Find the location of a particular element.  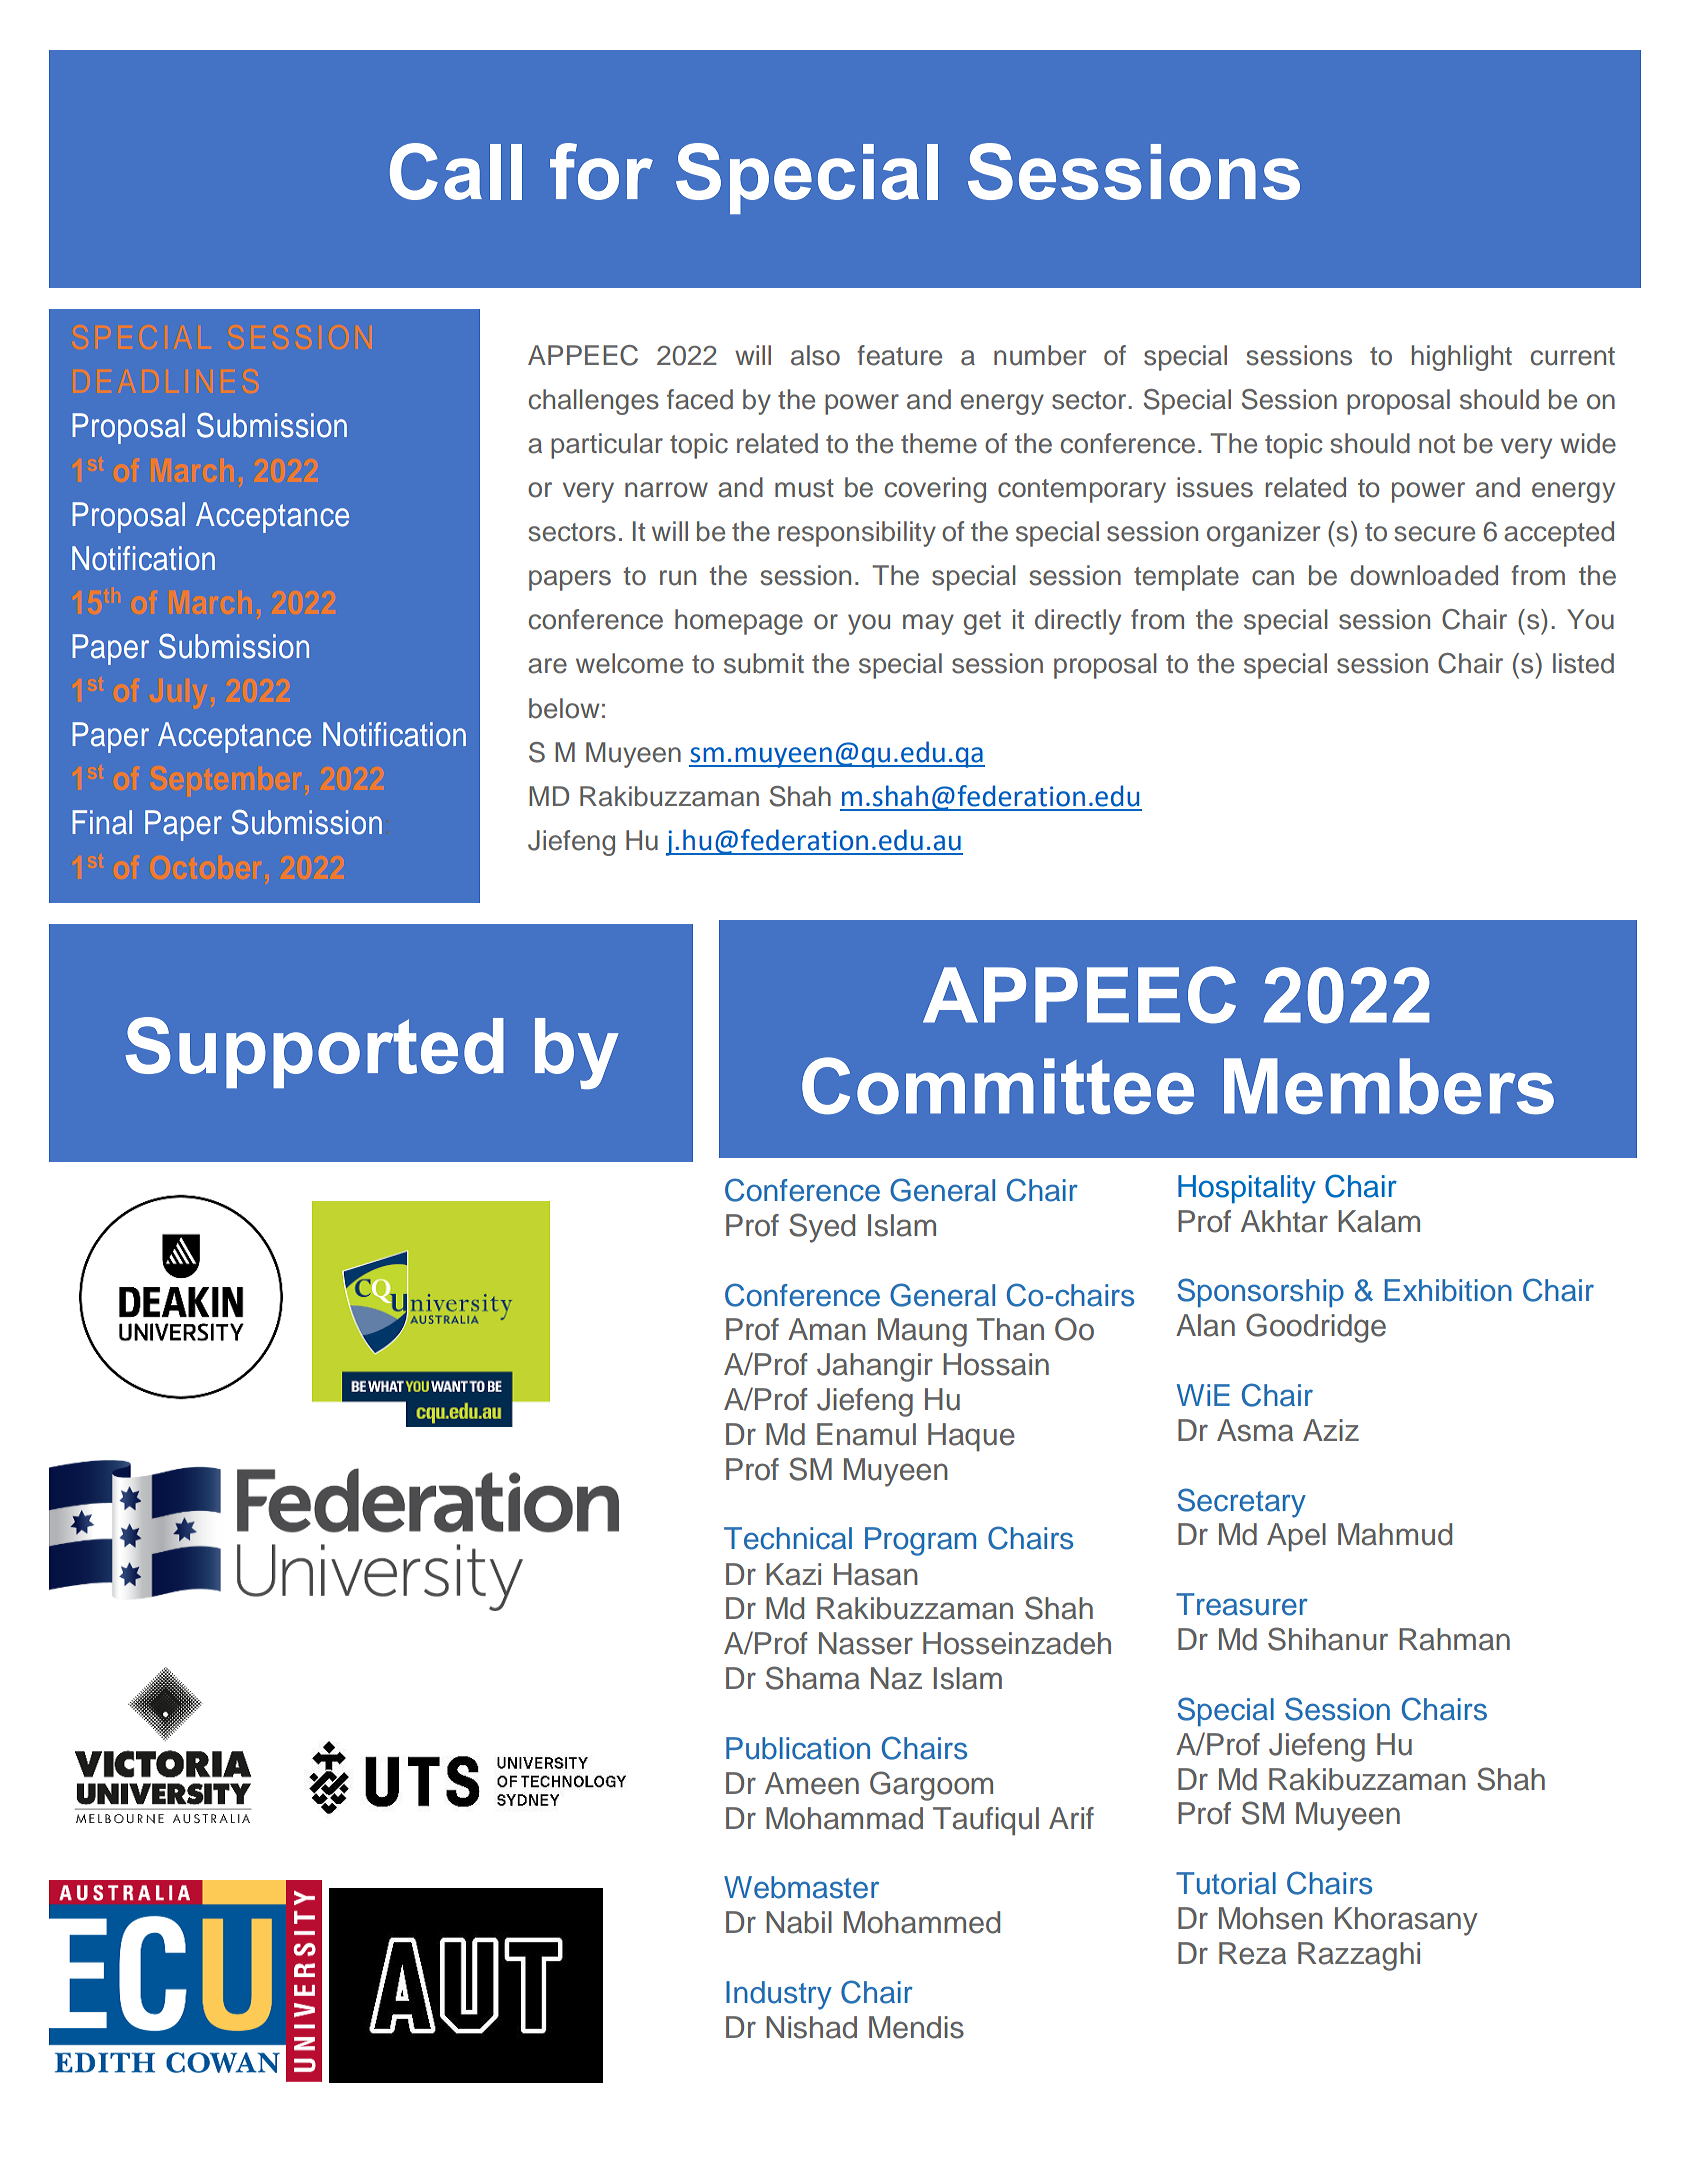

submit is located at coordinates (764, 663).
